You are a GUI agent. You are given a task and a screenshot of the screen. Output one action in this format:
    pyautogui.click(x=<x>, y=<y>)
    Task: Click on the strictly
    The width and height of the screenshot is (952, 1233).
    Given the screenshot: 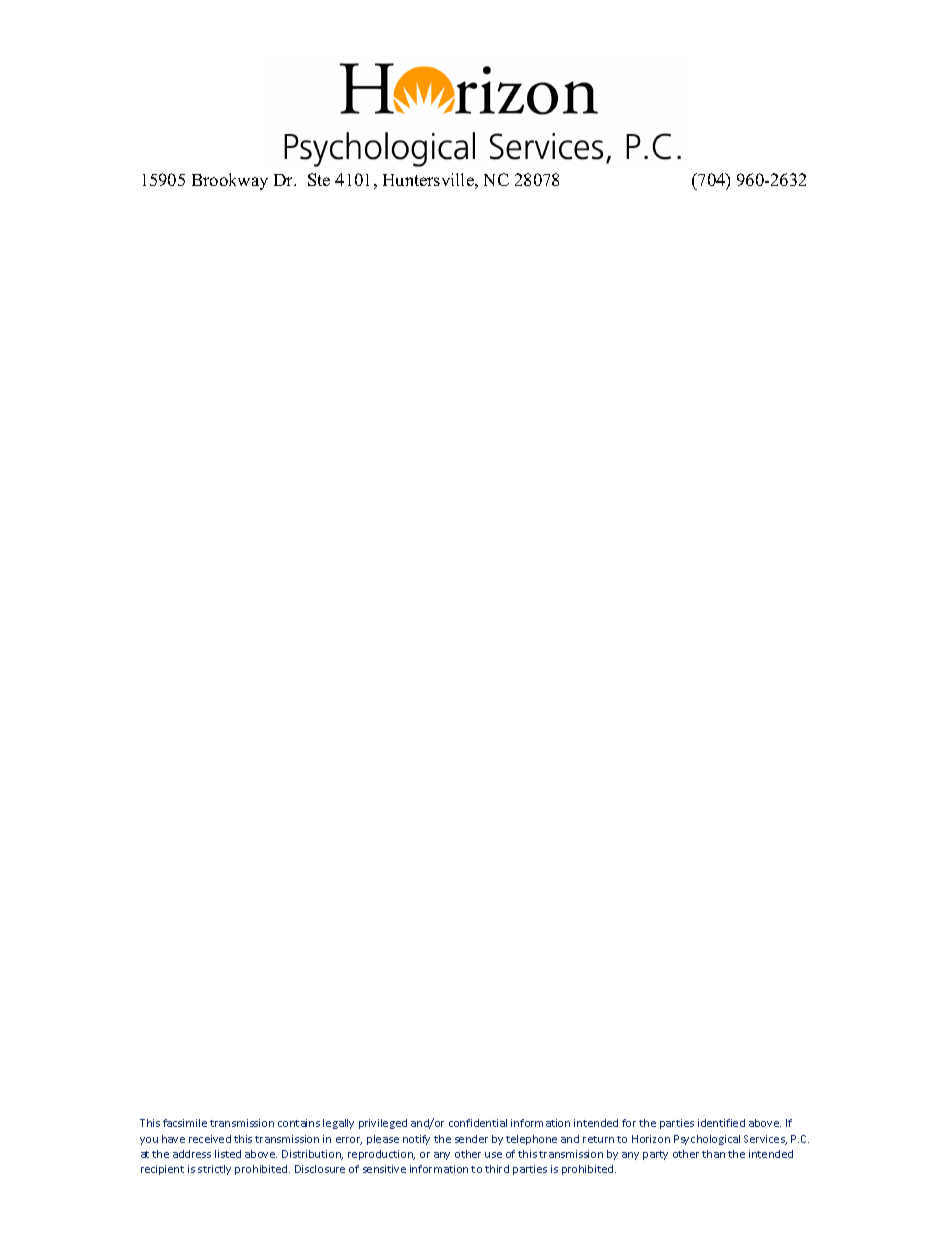 What is the action you would take?
    pyautogui.click(x=214, y=1170)
